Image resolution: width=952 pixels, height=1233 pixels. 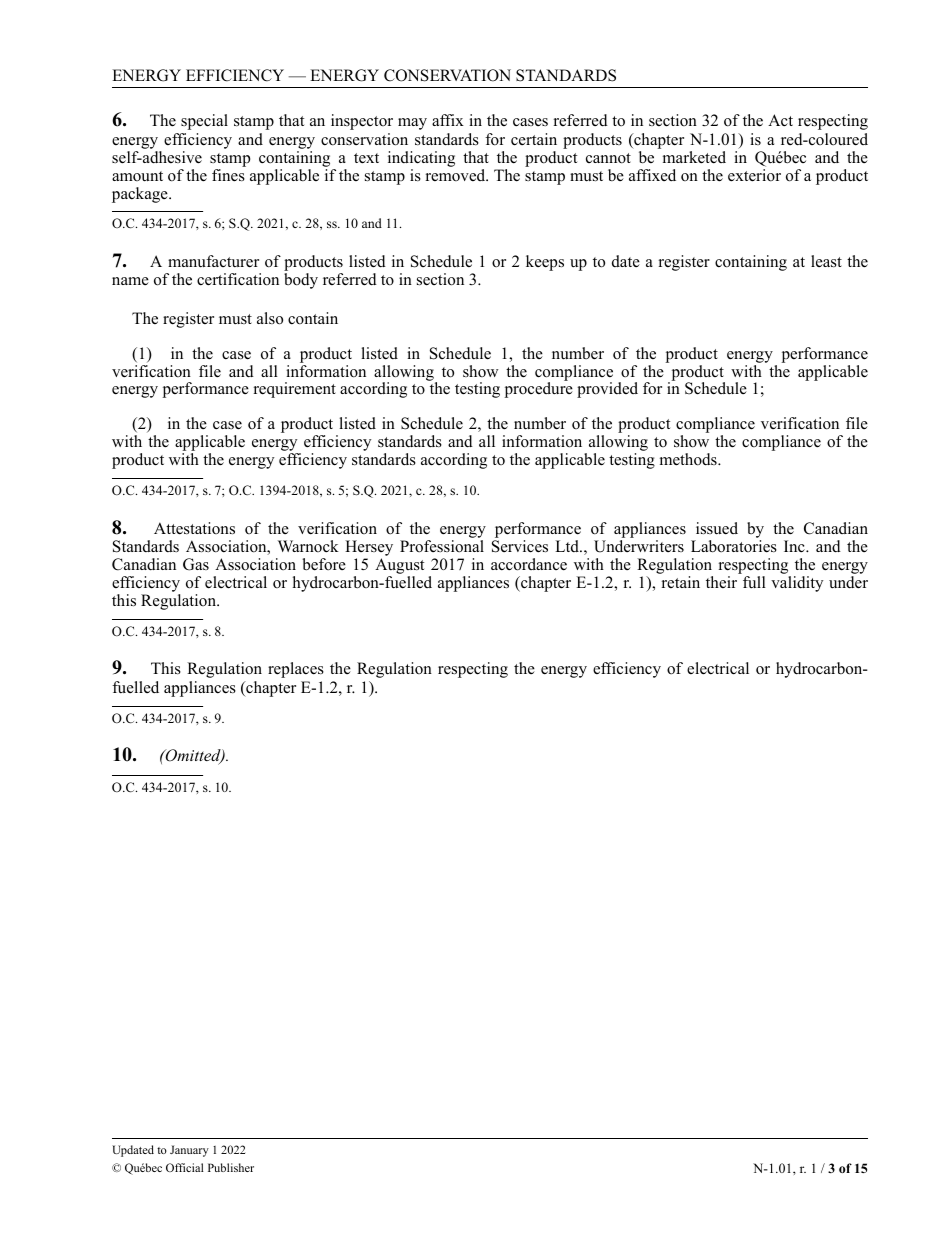 What do you see at coordinates (228, 175) in the screenshot?
I see `fines` at bounding box center [228, 175].
